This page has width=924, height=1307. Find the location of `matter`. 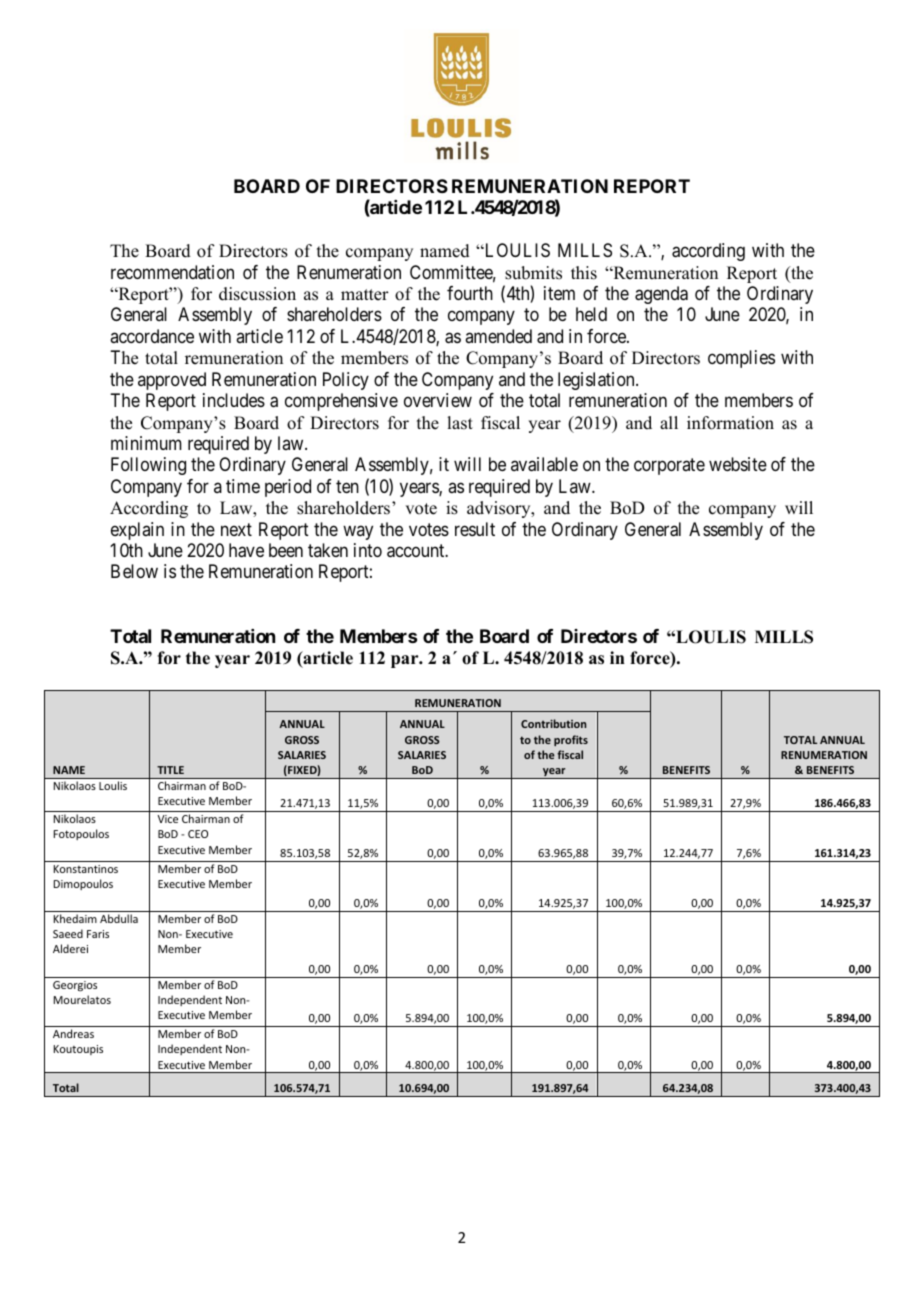

matter is located at coordinates (365, 295).
